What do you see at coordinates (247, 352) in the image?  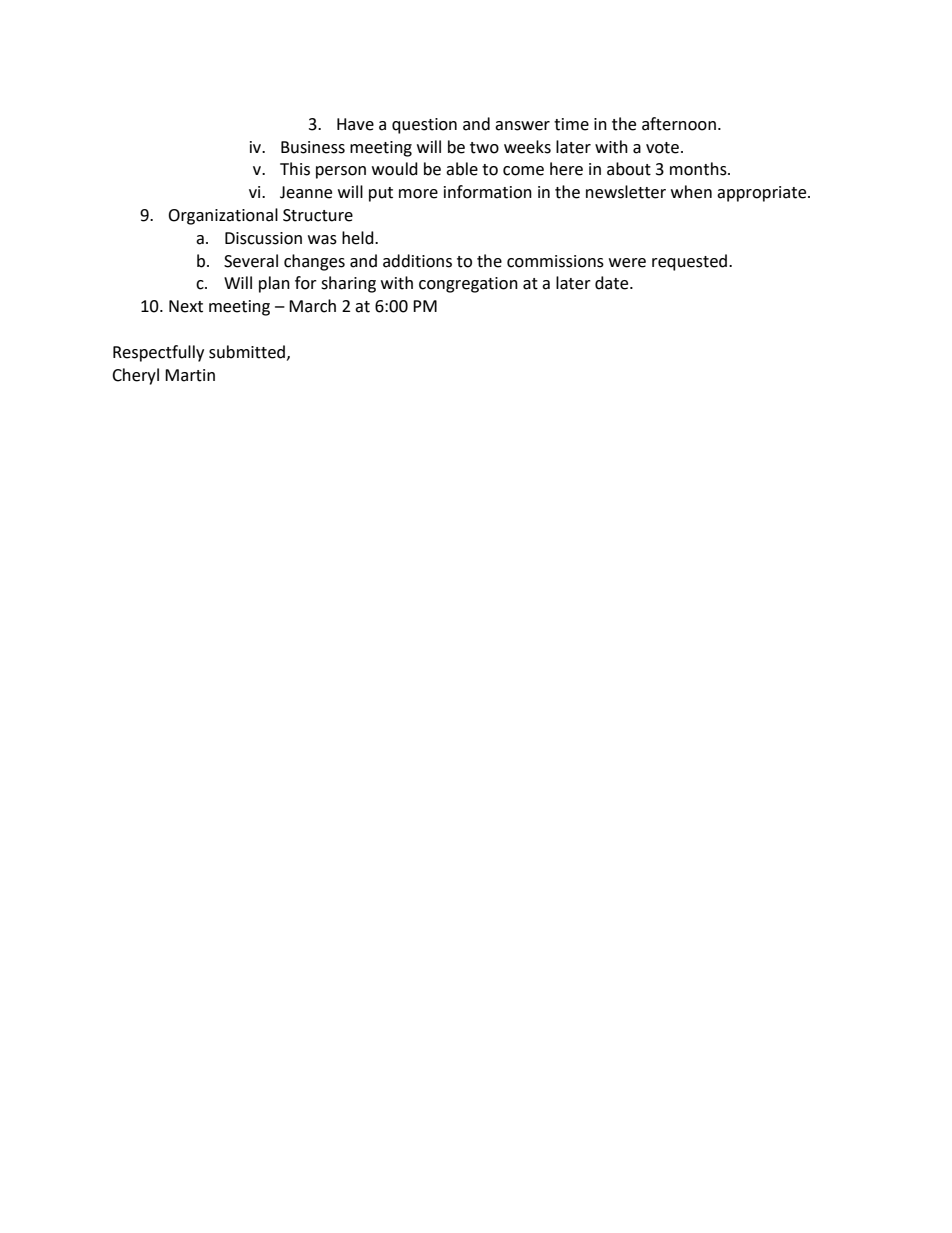 I see `submitted` at bounding box center [247, 352].
